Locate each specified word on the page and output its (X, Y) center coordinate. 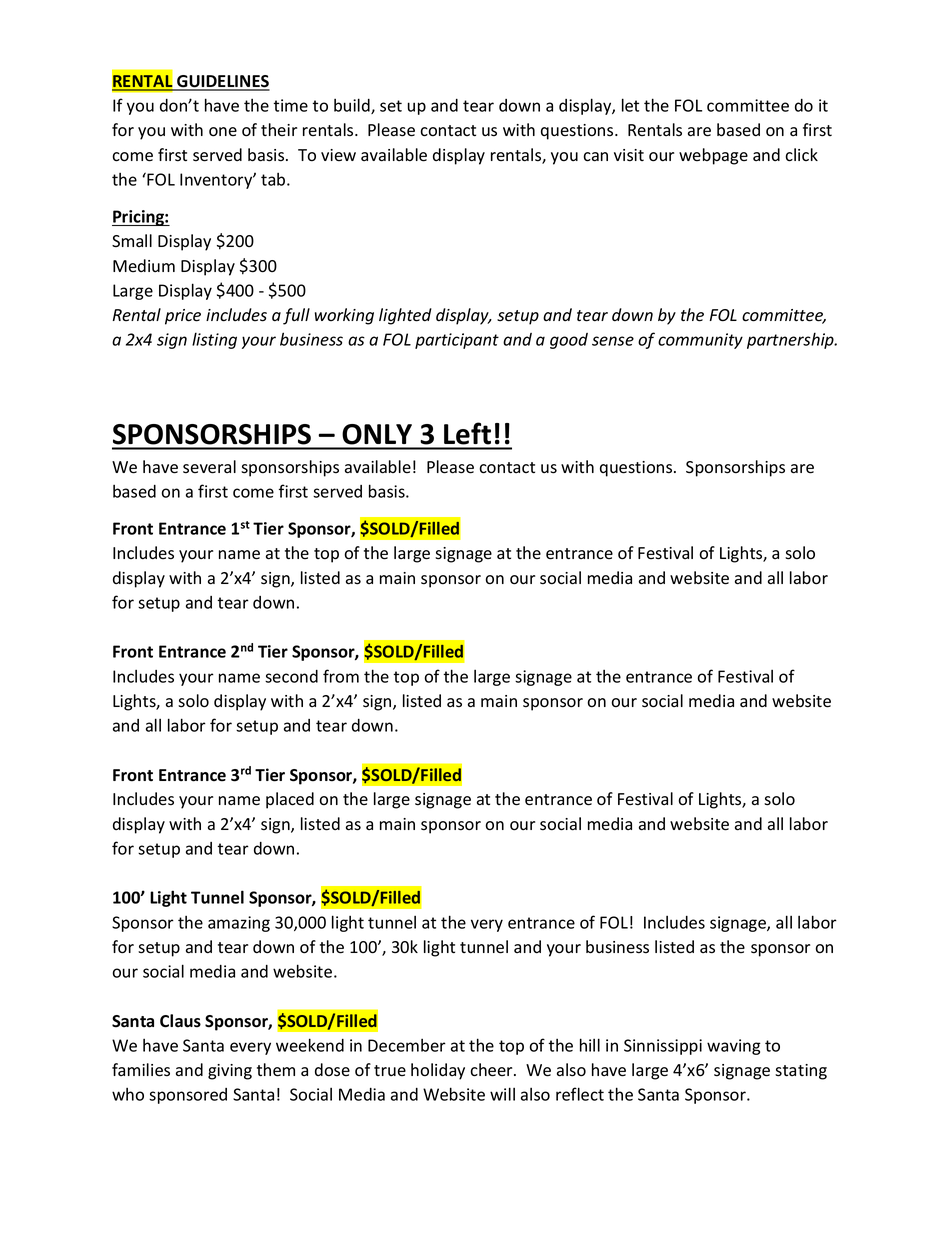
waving (734, 1047)
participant (457, 341)
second (291, 676)
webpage (713, 156)
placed (290, 800)
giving (230, 1072)
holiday (438, 1071)
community (700, 341)
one (223, 132)
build (353, 106)
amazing (239, 924)
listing (214, 340)
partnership (791, 340)
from (341, 676)
